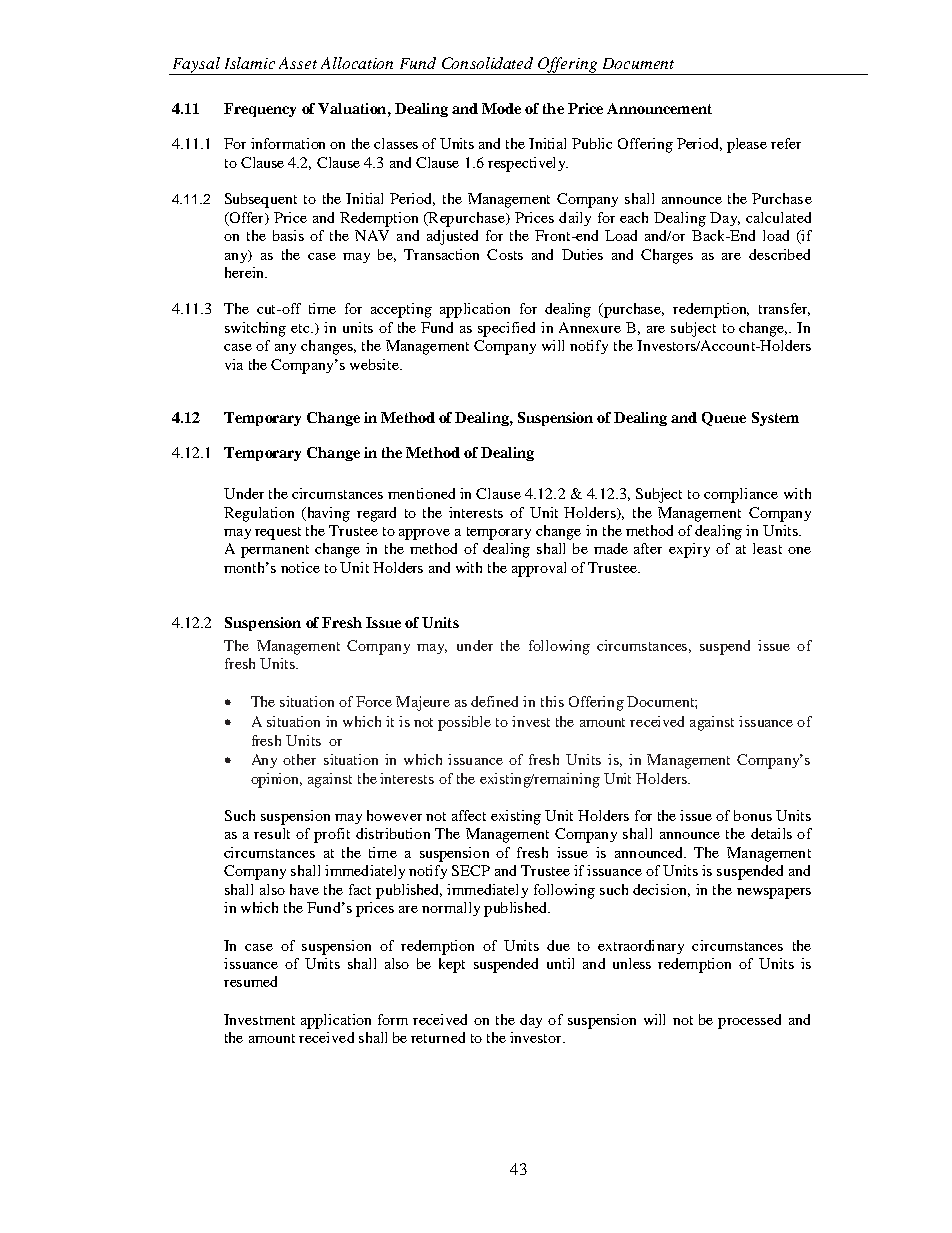  Describe the element at coordinates (749, 1021) in the document. I see `processed` at that location.
